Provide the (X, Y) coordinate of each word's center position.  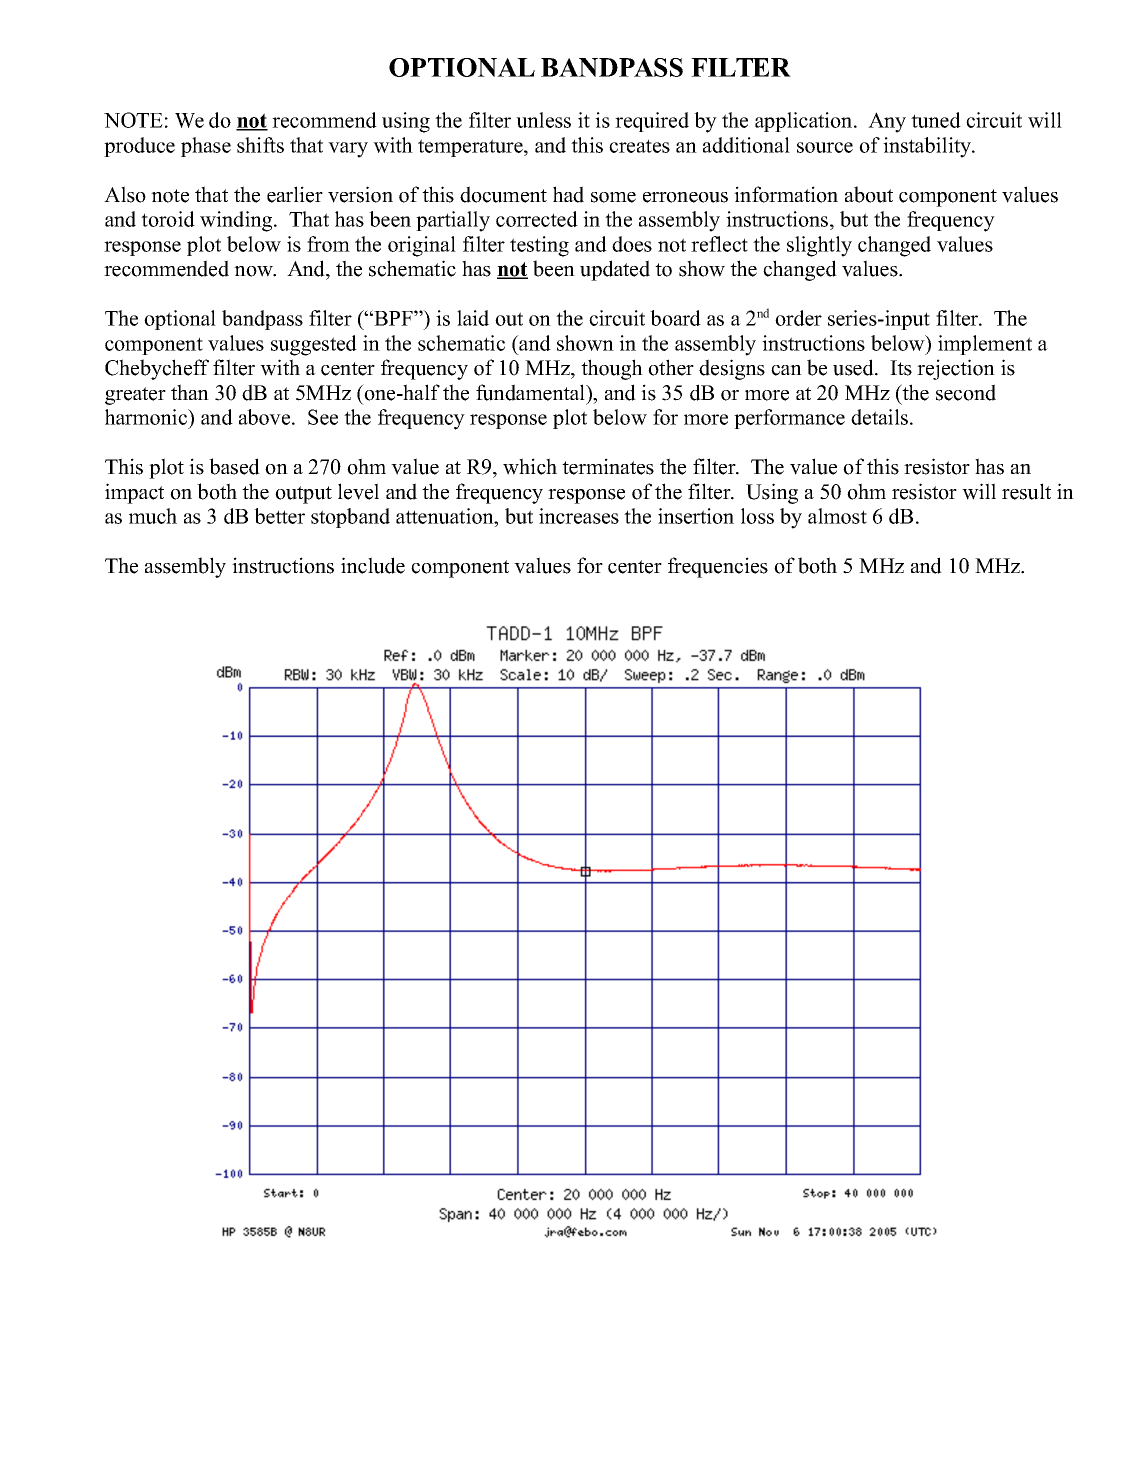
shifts (260, 145)
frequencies (718, 567)
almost (837, 516)
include (373, 565)
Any (887, 122)
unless (543, 120)
